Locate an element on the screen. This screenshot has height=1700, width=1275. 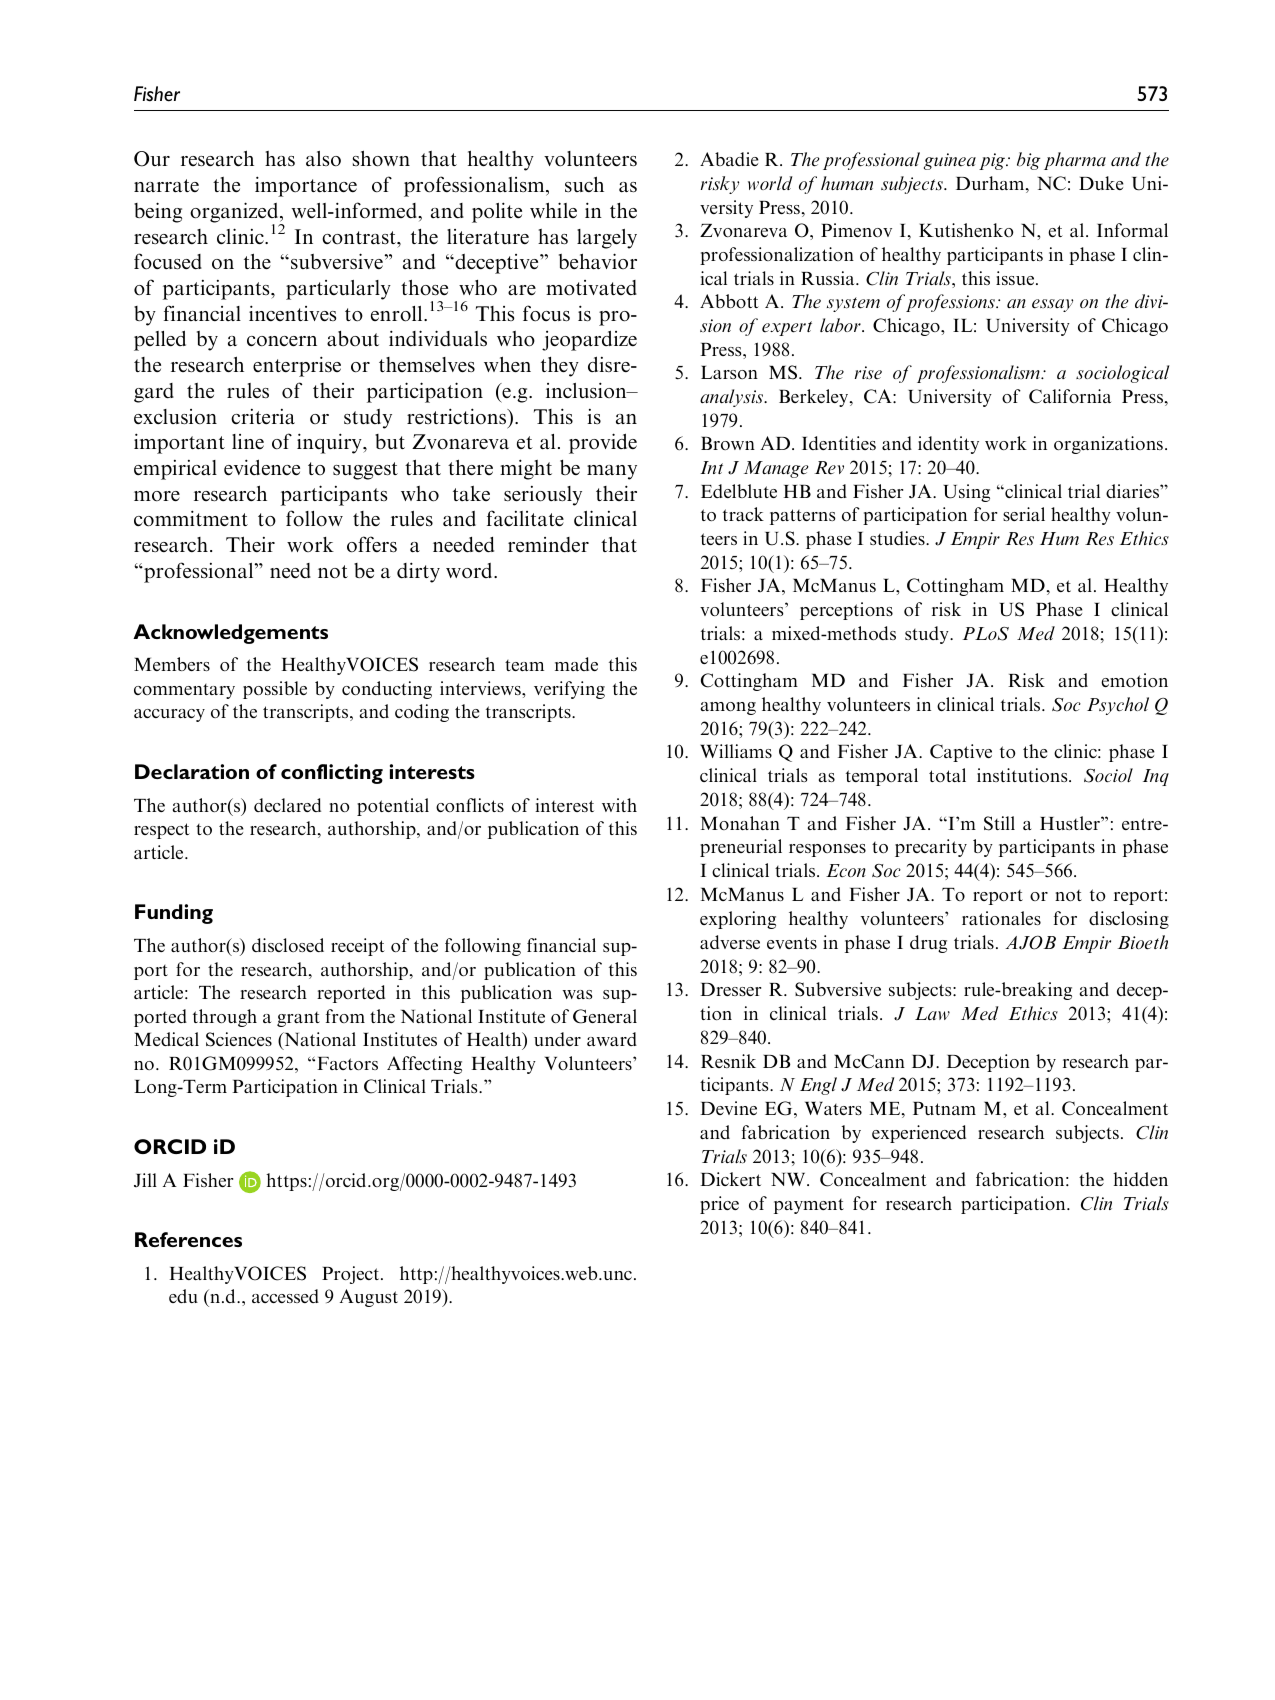
identity is located at coordinates (948, 445).
